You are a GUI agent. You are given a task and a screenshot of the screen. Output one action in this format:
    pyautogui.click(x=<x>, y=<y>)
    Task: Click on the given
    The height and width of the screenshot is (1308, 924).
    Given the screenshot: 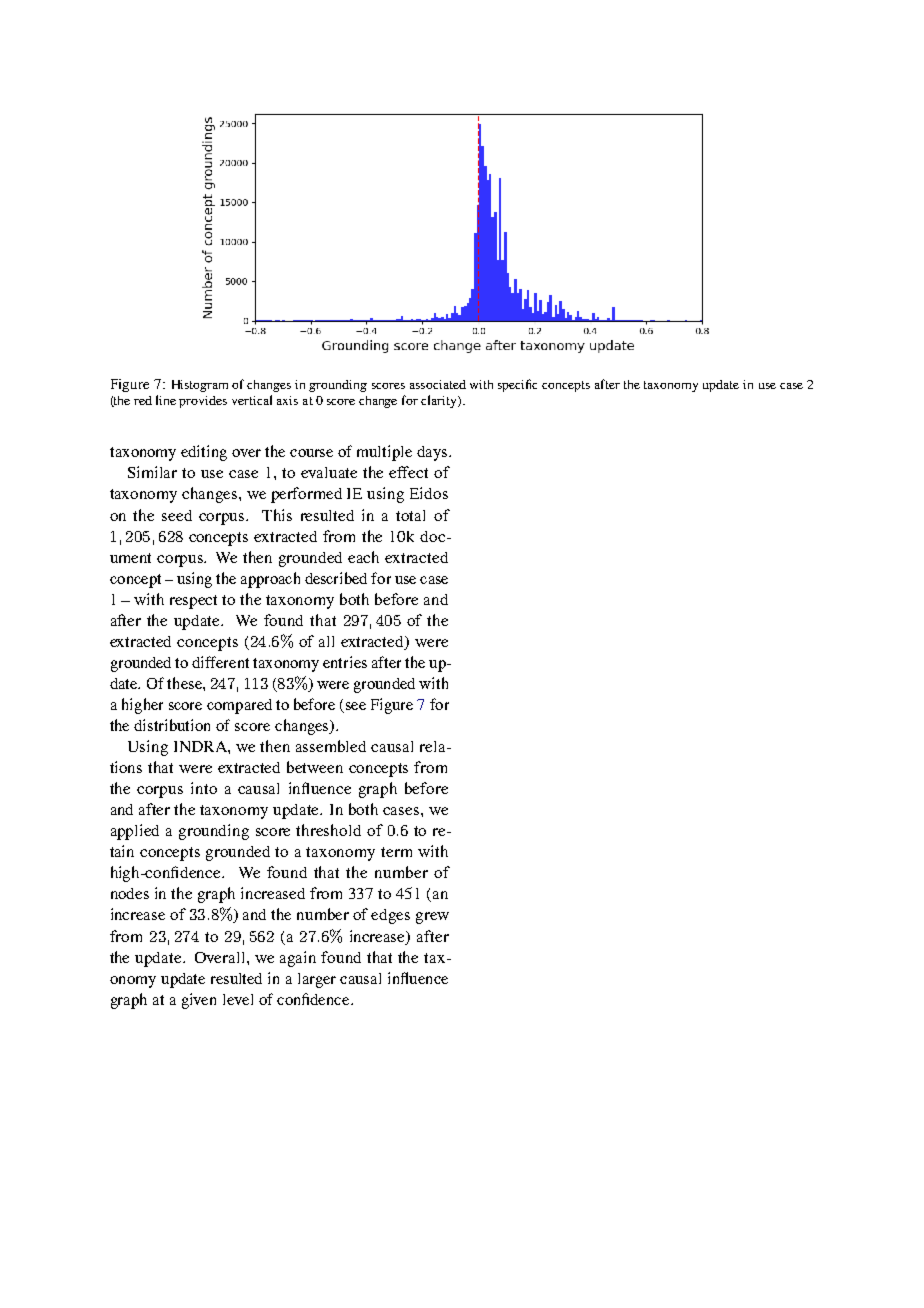 What is the action you would take?
    pyautogui.click(x=199, y=1001)
